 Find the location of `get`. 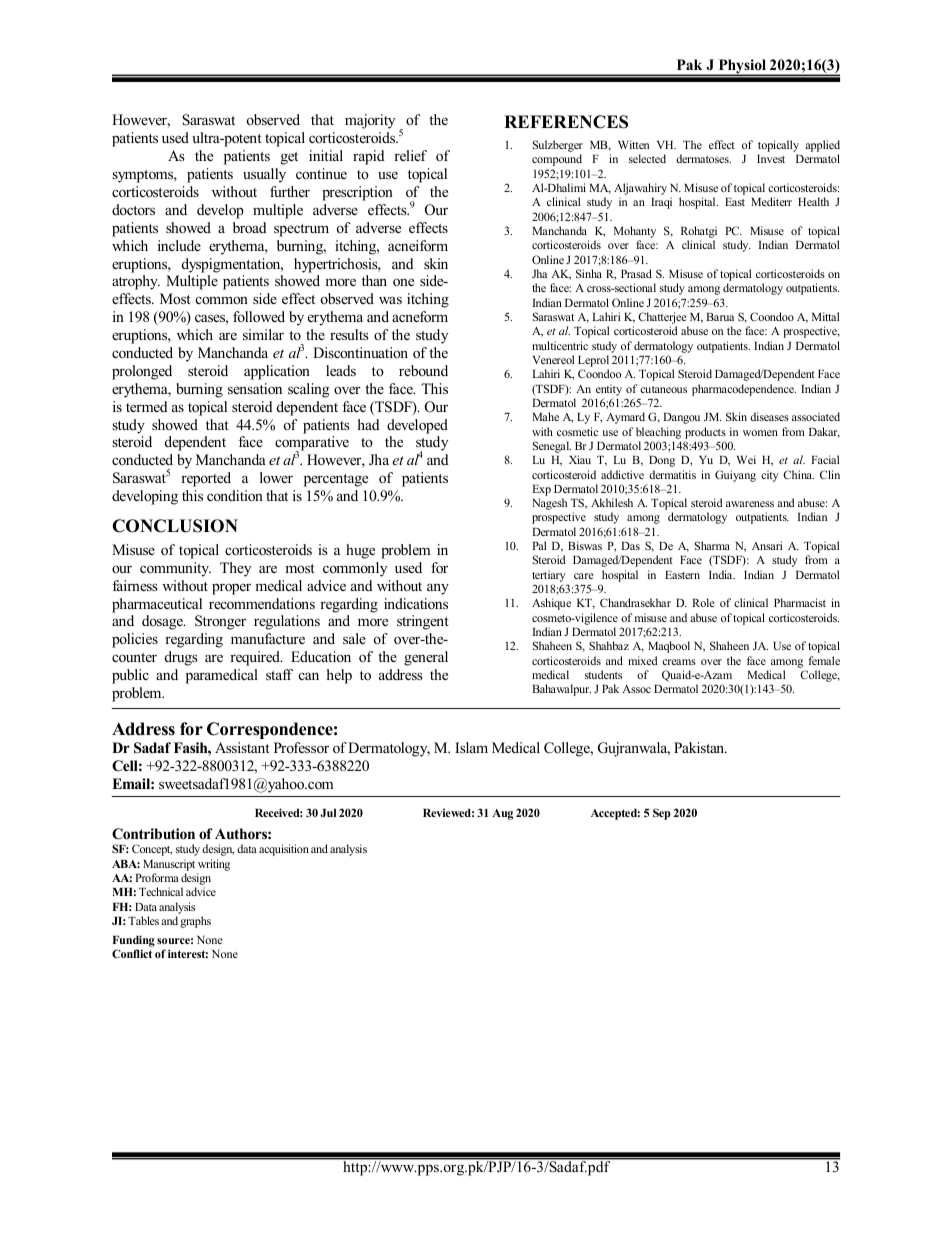

get is located at coordinates (289, 158).
